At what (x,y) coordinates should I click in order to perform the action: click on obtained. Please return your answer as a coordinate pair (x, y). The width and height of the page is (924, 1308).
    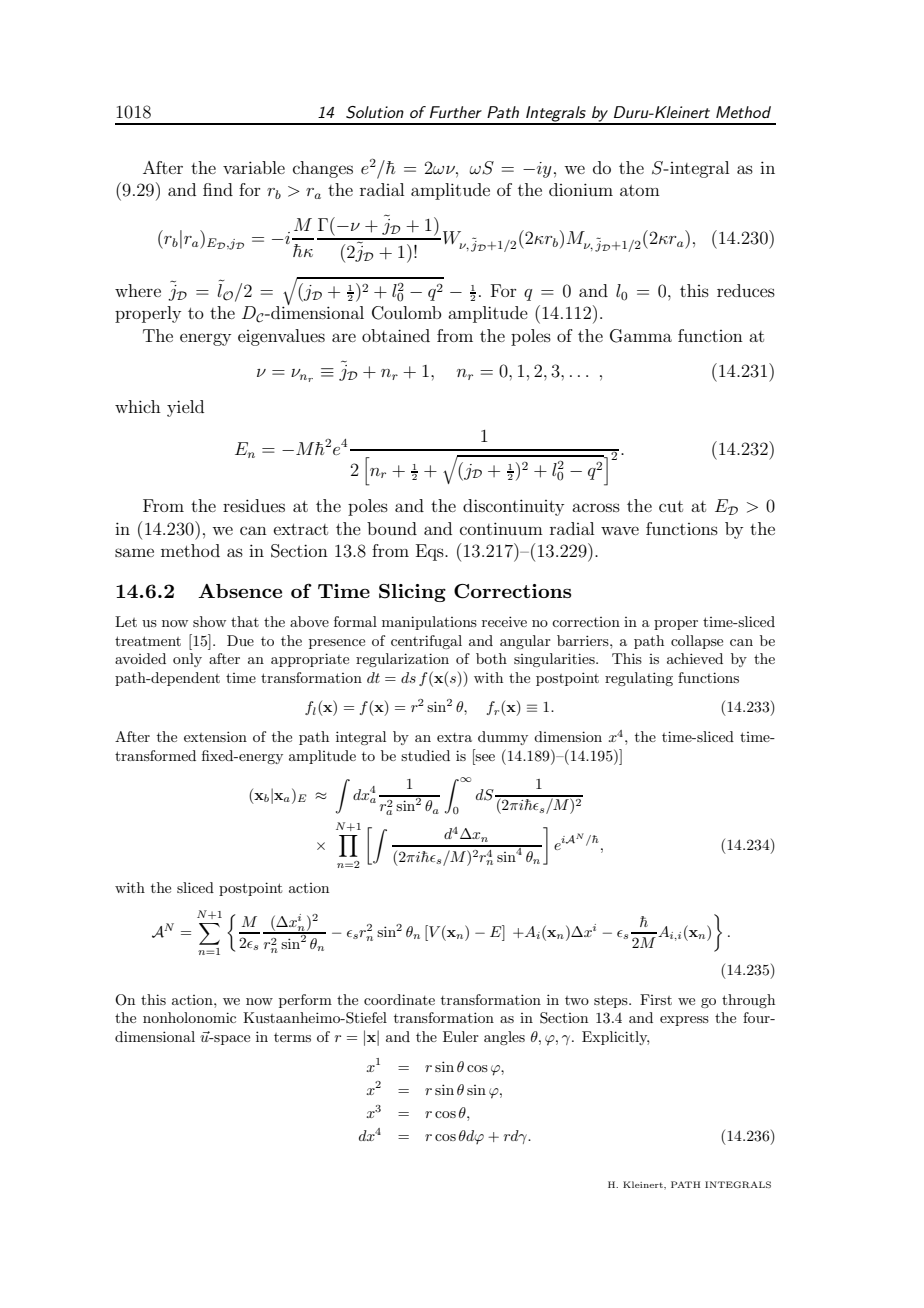
    Looking at the image, I should click on (396, 335).
